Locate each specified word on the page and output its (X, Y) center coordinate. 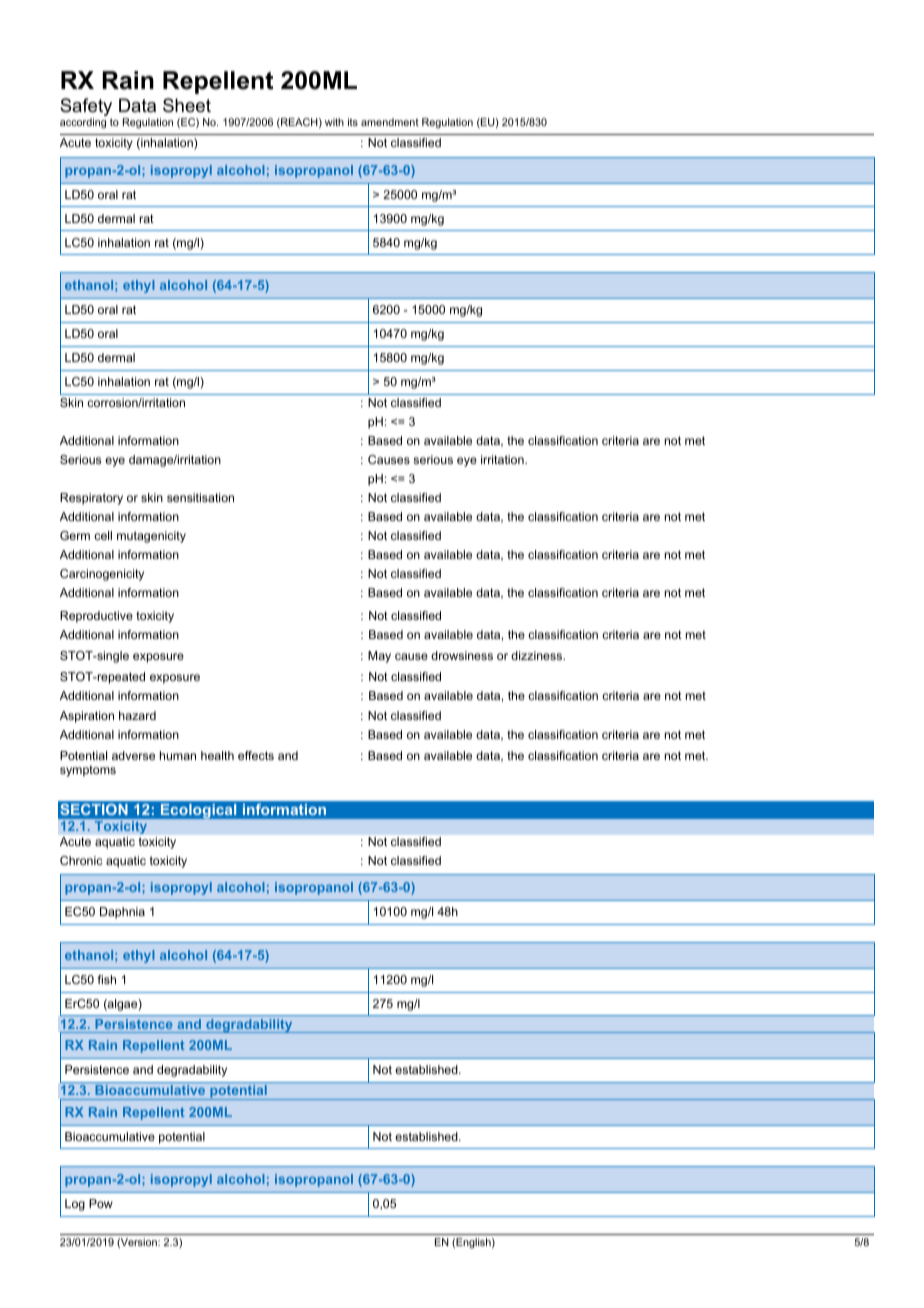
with (334, 122)
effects (256, 755)
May (379, 657)
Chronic (81, 860)
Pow (101, 1203)
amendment (390, 122)
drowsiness (462, 655)
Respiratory (91, 499)
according (83, 123)
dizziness (538, 655)
